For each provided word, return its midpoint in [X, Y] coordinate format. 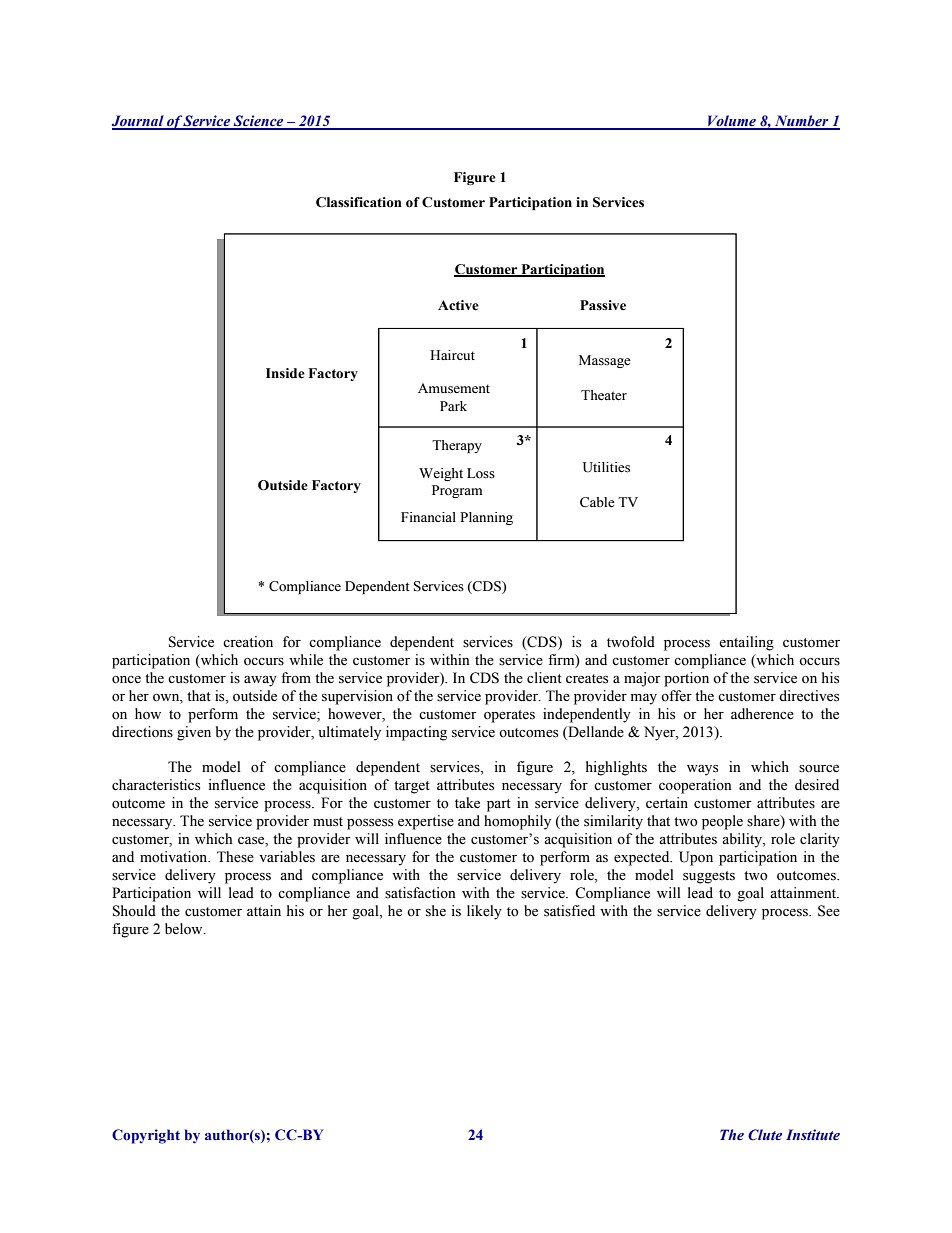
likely [484, 912]
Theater [604, 395]
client [544, 678]
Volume [731, 122]
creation [248, 642]
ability [743, 840]
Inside [285, 373]
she [436, 911]
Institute [813, 1134]
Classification [359, 202]
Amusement [454, 388]
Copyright [146, 1136]
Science [259, 122]
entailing [746, 643]
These [235, 857]
